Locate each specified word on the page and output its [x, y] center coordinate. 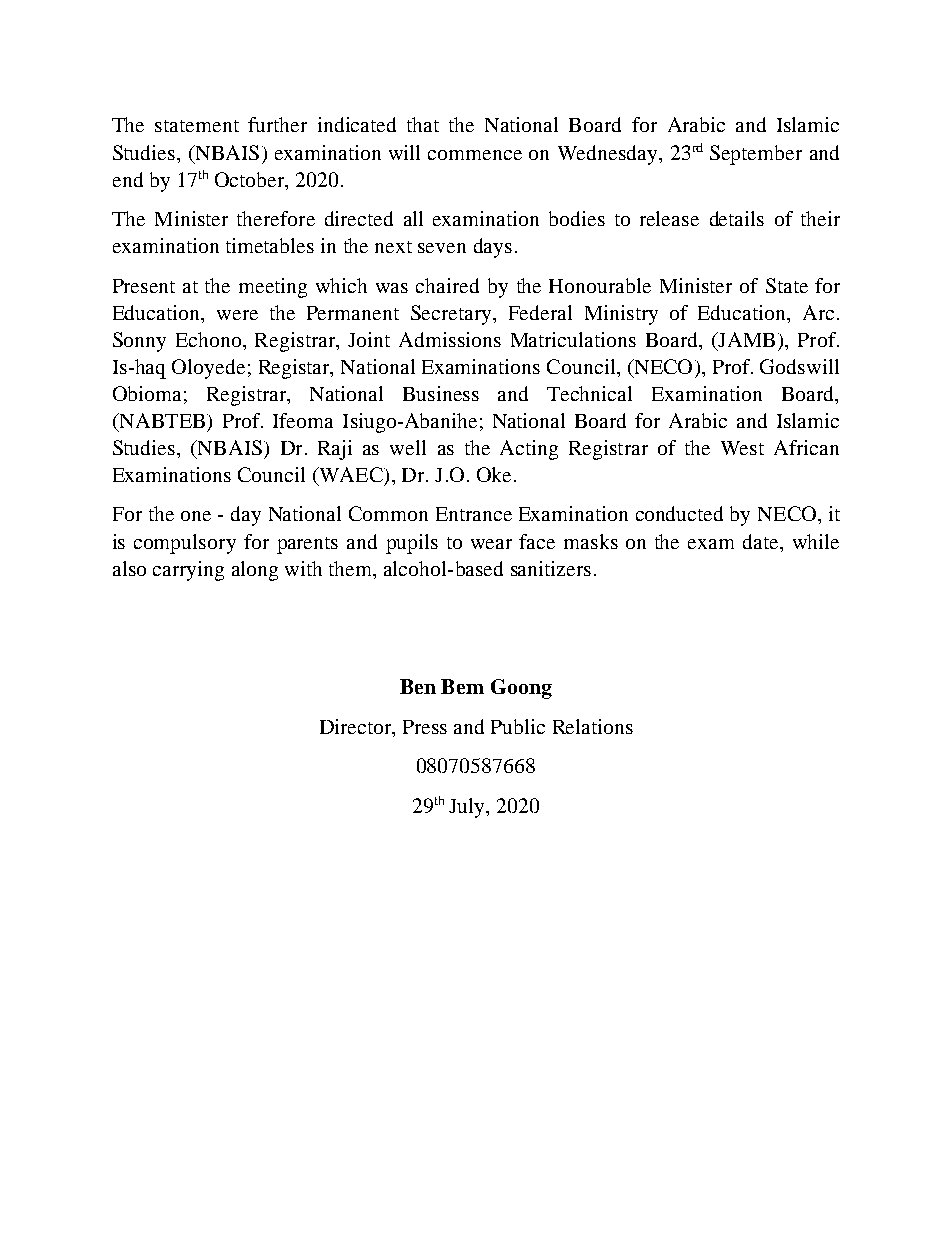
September [756, 155]
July [468, 808]
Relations [593, 726]
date [762, 541]
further [277, 124]
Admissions [450, 339]
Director [357, 726]
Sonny [139, 342]
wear [491, 544]
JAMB [745, 339]
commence [475, 155]
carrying [188, 571]
